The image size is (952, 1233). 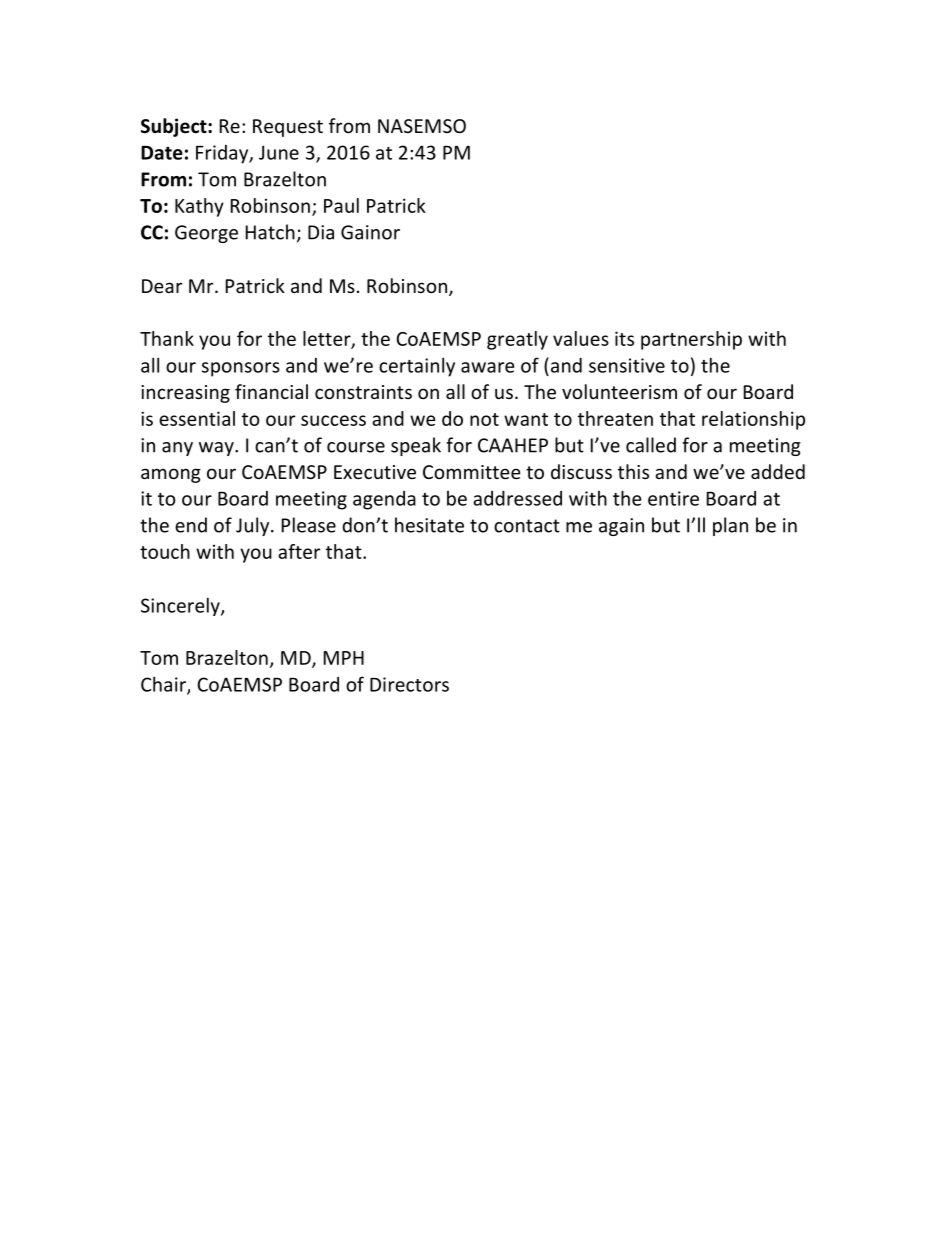 What do you see at coordinates (217, 449) in the image?
I see `way` at bounding box center [217, 449].
